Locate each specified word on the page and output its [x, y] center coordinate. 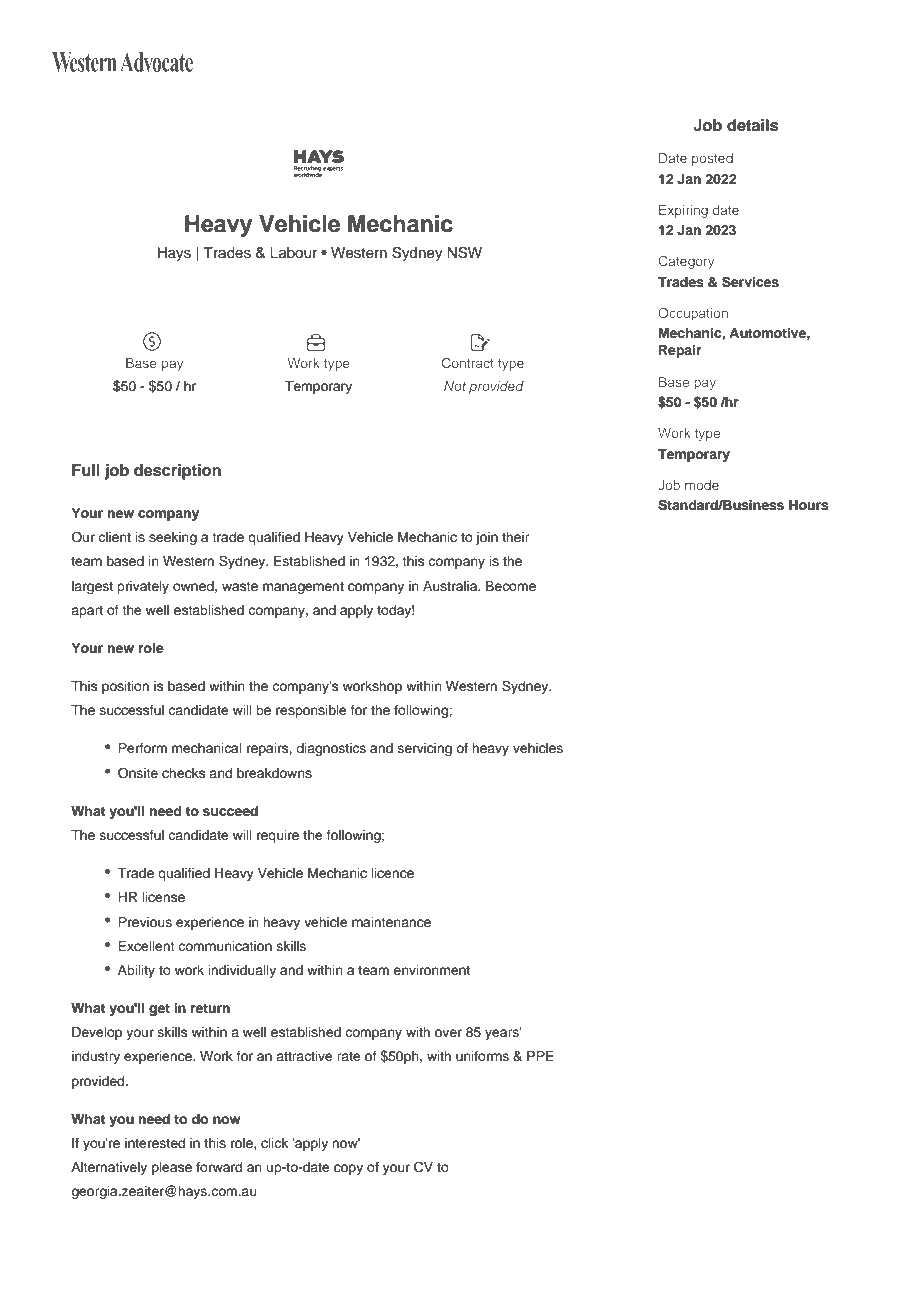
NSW [464, 252]
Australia [451, 586]
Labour [293, 253]
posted [712, 159]
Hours [809, 505]
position [125, 687]
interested [155, 1143]
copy [348, 1169]
